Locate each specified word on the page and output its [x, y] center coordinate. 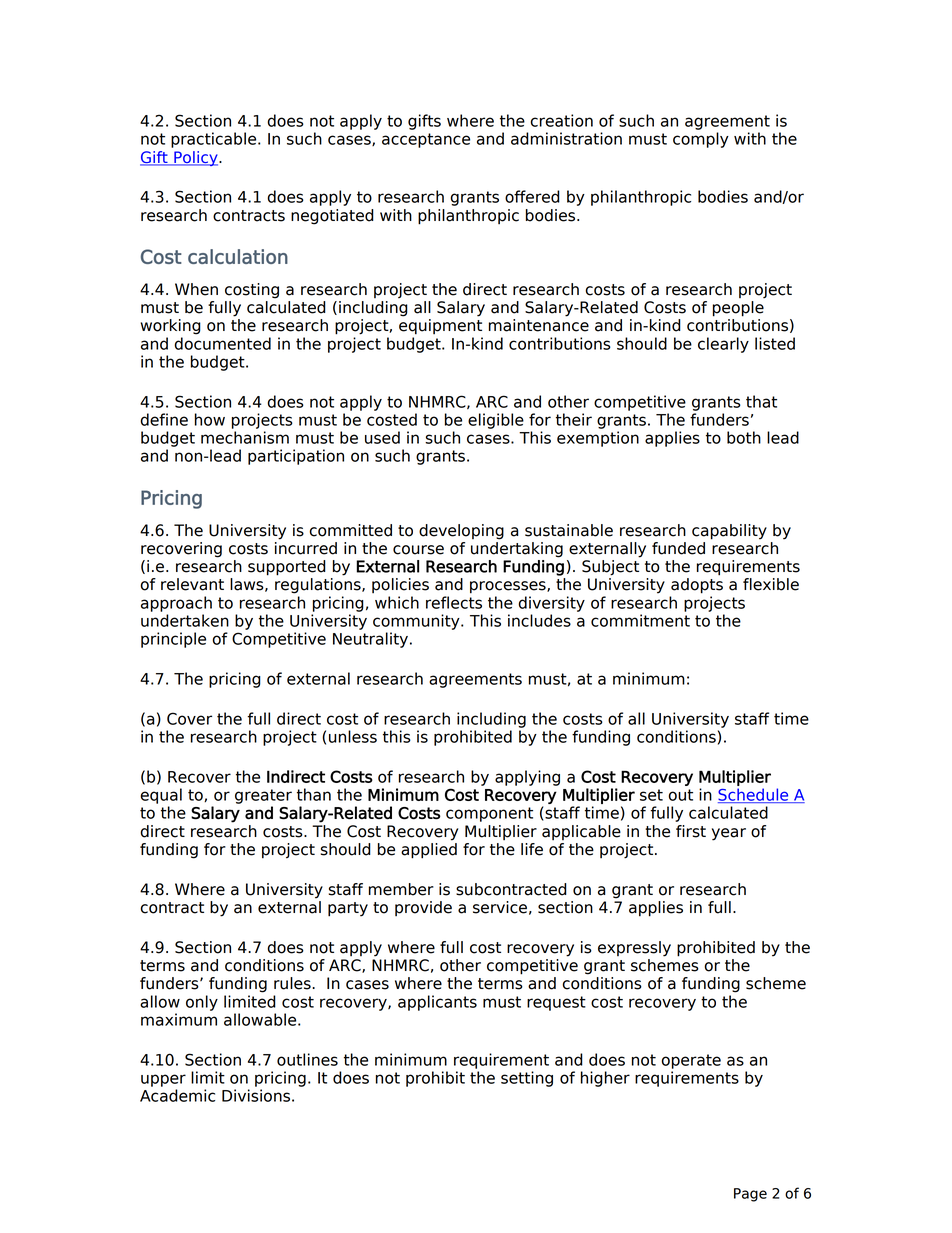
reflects [454, 602]
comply [701, 140]
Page [750, 1195]
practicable [215, 140]
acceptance [426, 140]
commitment [640, 620]
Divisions [256, 1095]
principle [173, 640]
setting [527, 1079]
